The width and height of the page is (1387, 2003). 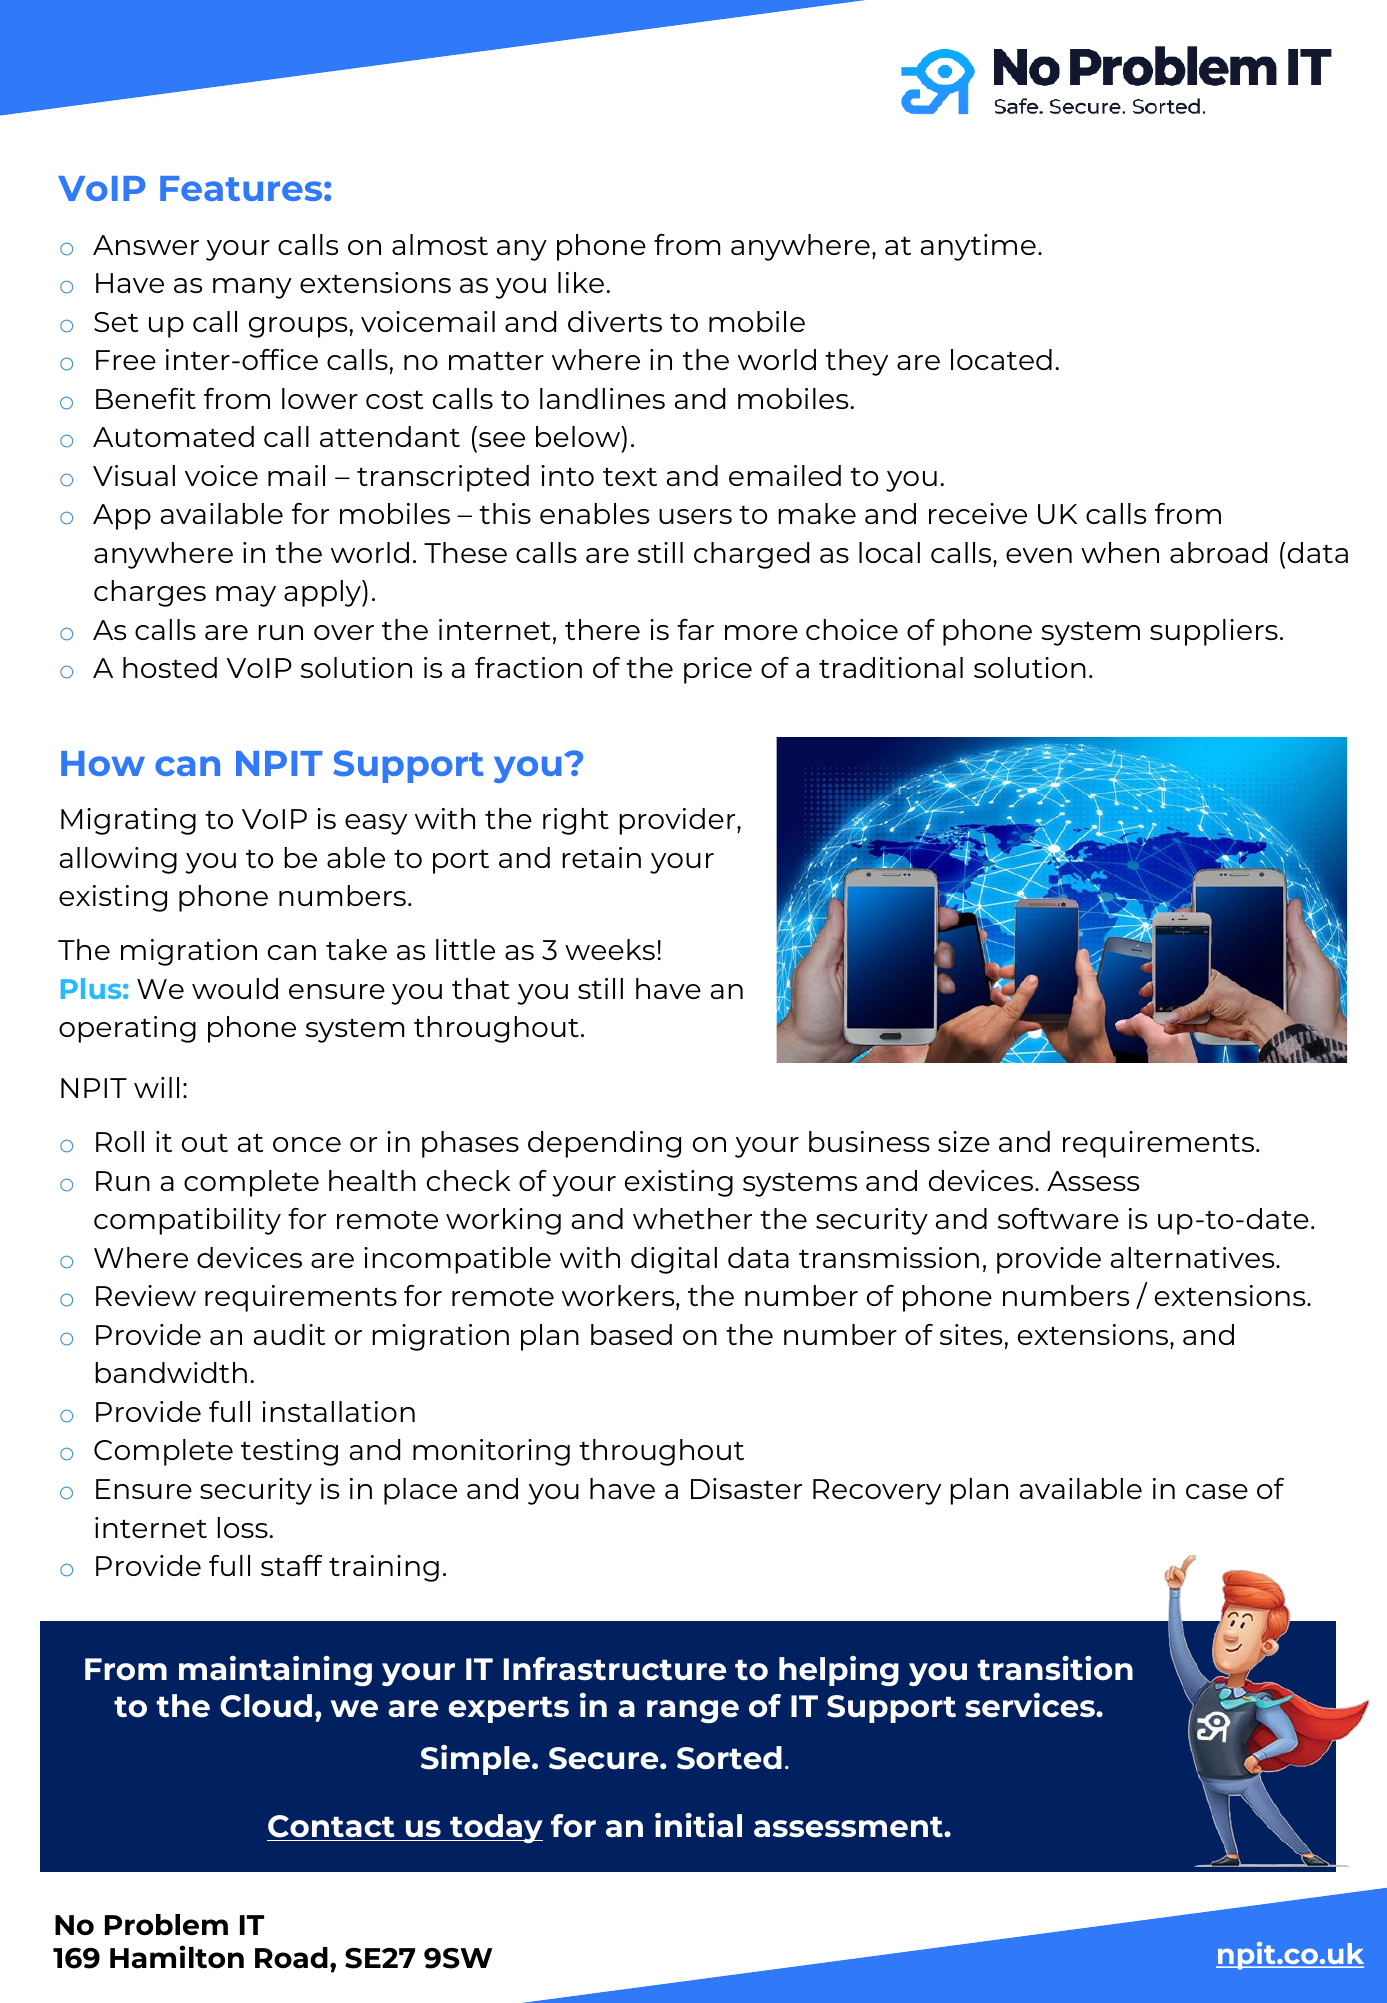 I want to click on software, so click(x=1058, y=1218).
